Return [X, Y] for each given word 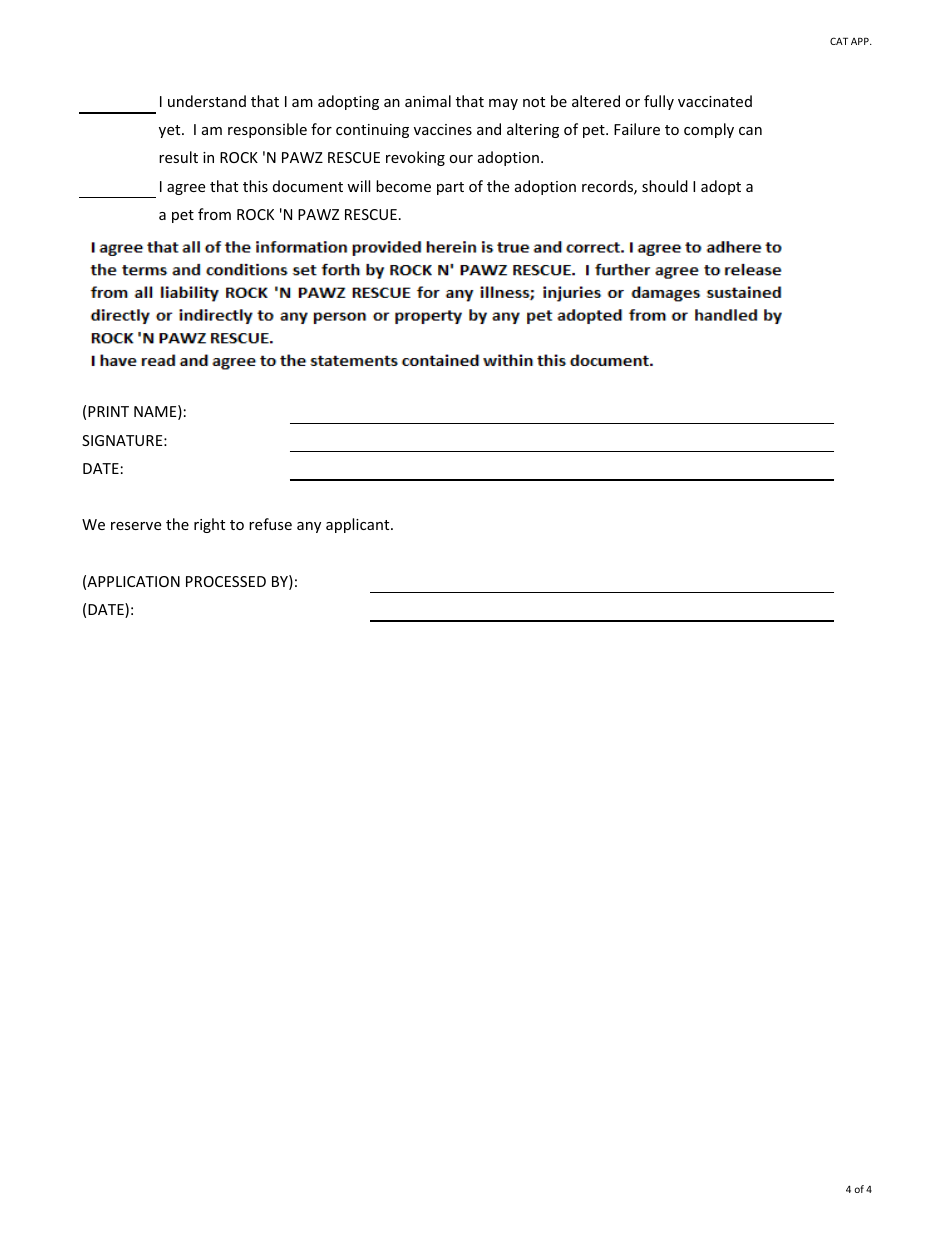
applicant [359, 525]
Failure [637, 129]
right [209, 525]
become [403, 186]
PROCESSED [226, 581]
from [214, 214]
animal [428, 101]
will [358, 186]
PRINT [108, 411]
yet [171, 131]
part [450, 188]
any [309, 527]
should [665, 186]
